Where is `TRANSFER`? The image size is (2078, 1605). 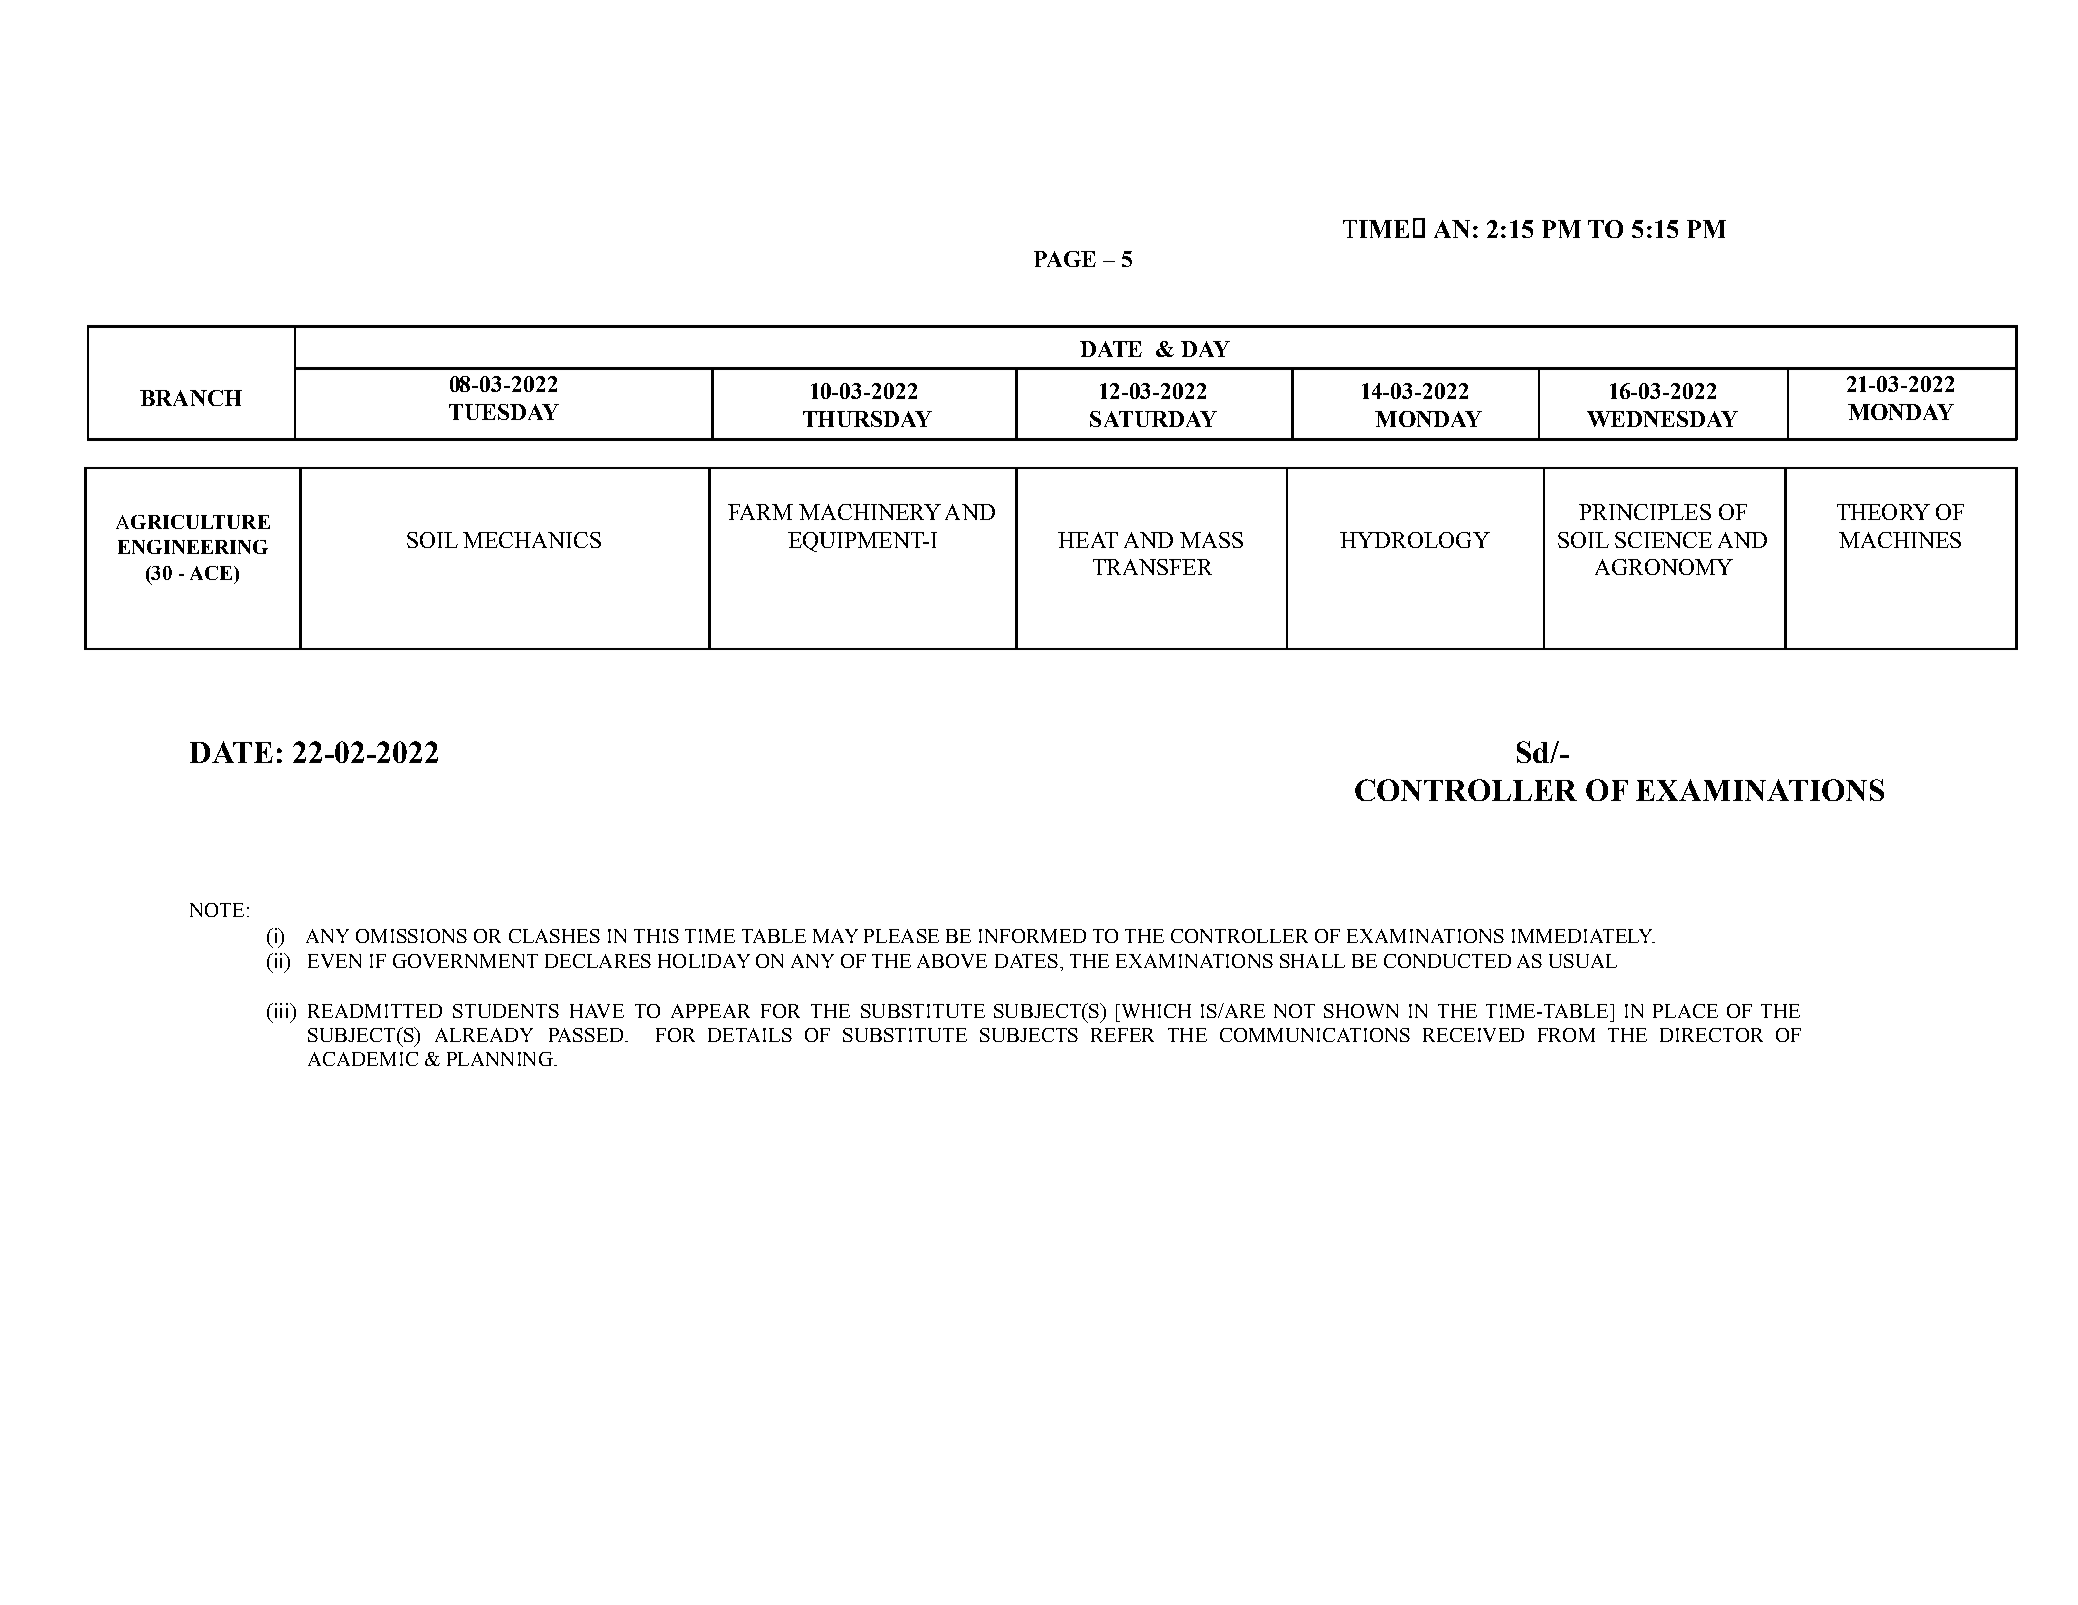 TRANSFER is located at coordinates (1152, 567).
